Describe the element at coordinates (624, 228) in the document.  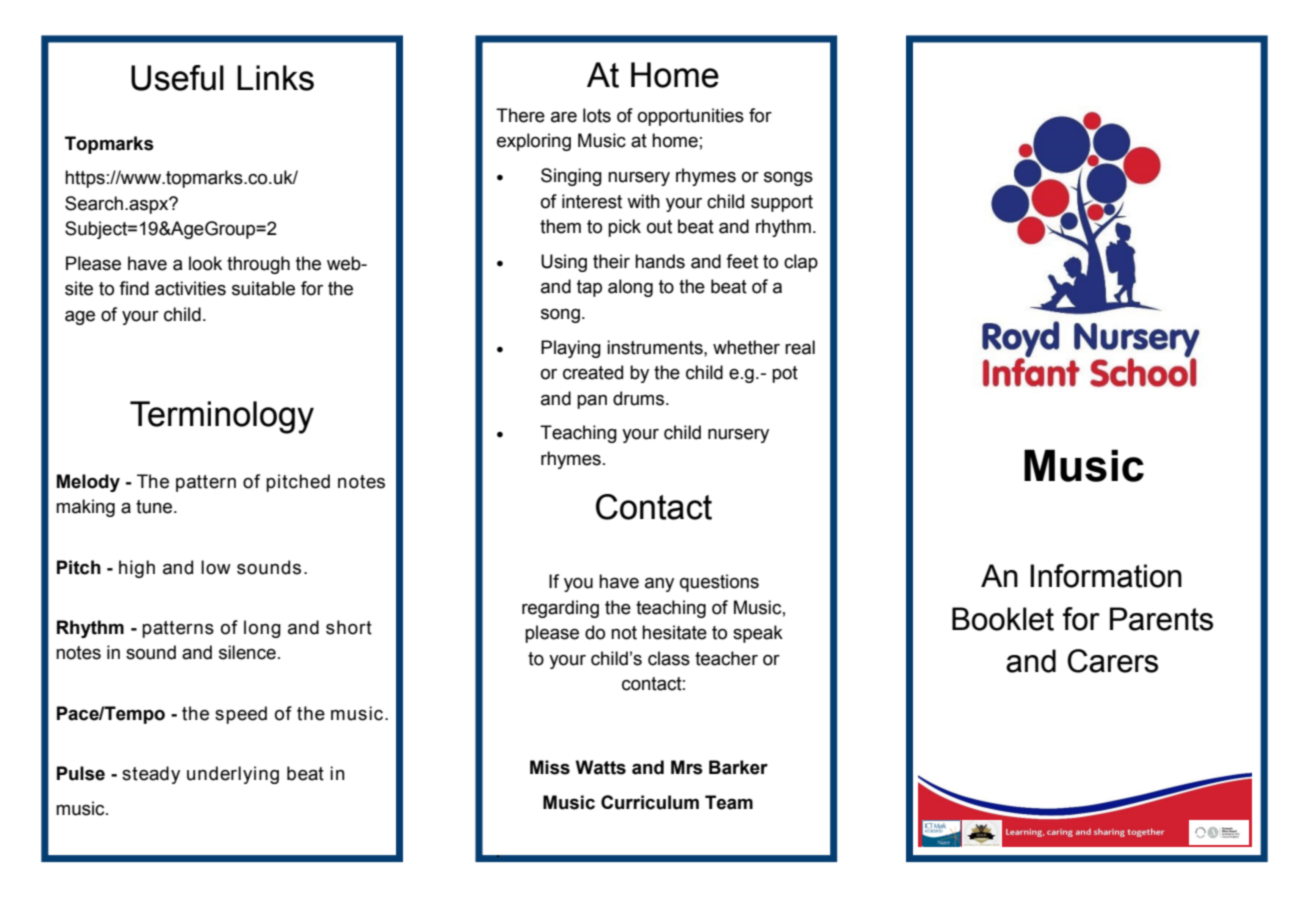
I see `pick` at that location.
